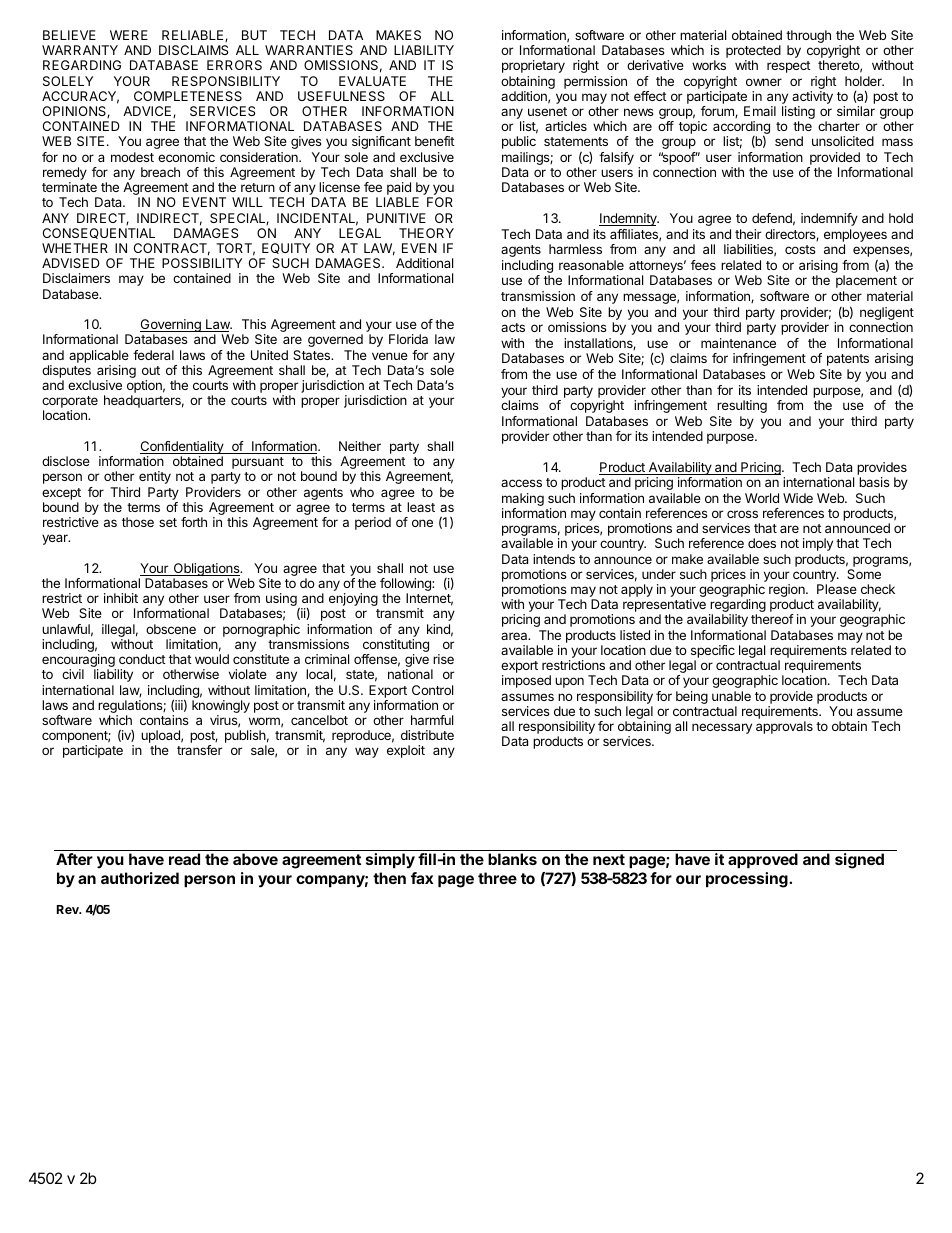  Describe the element at coordinates (784, 727) in the screenshot. I see `approvals` at that location.
